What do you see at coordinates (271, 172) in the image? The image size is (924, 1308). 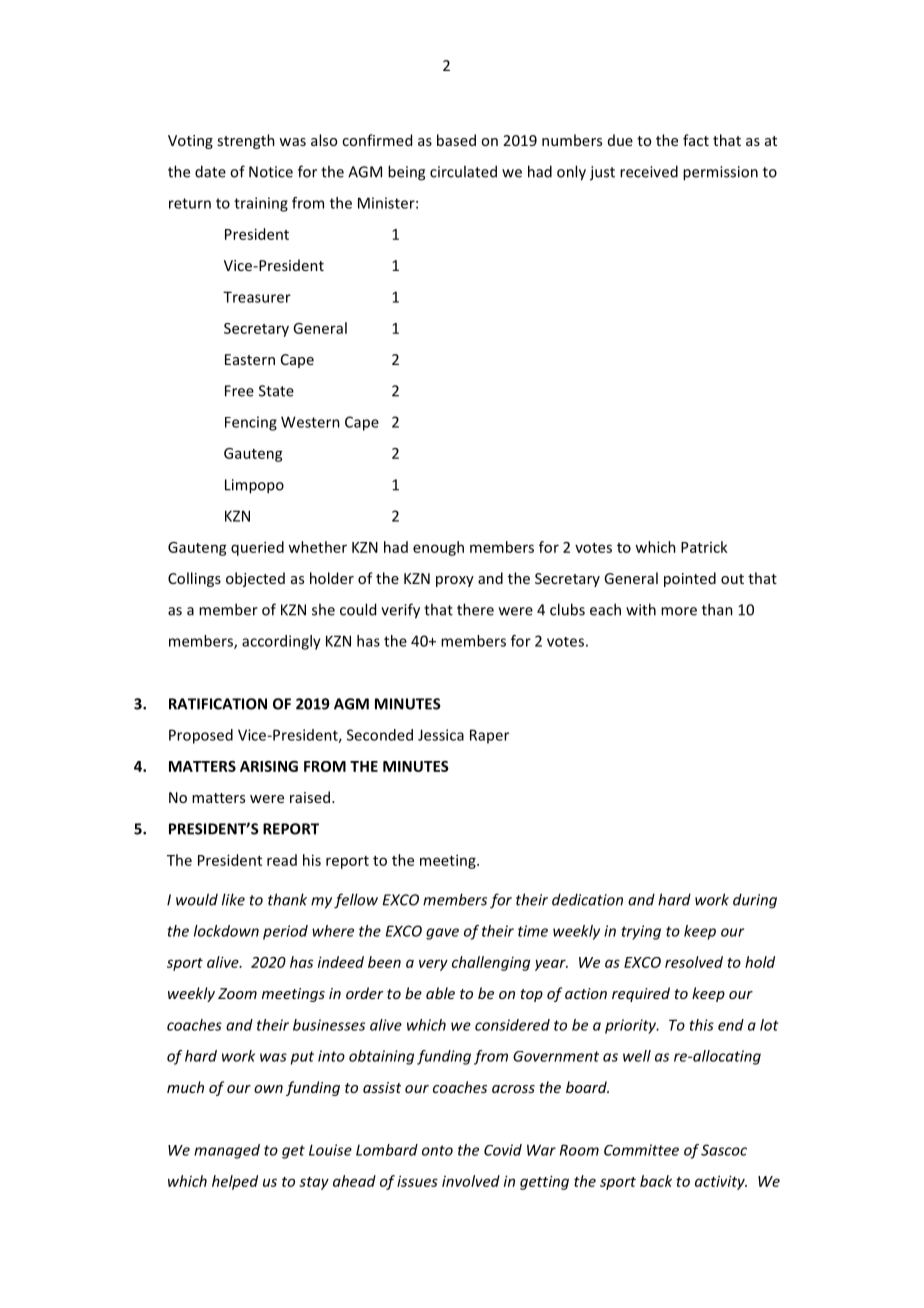 I see `Notice` at bounding box center [271, 172].
